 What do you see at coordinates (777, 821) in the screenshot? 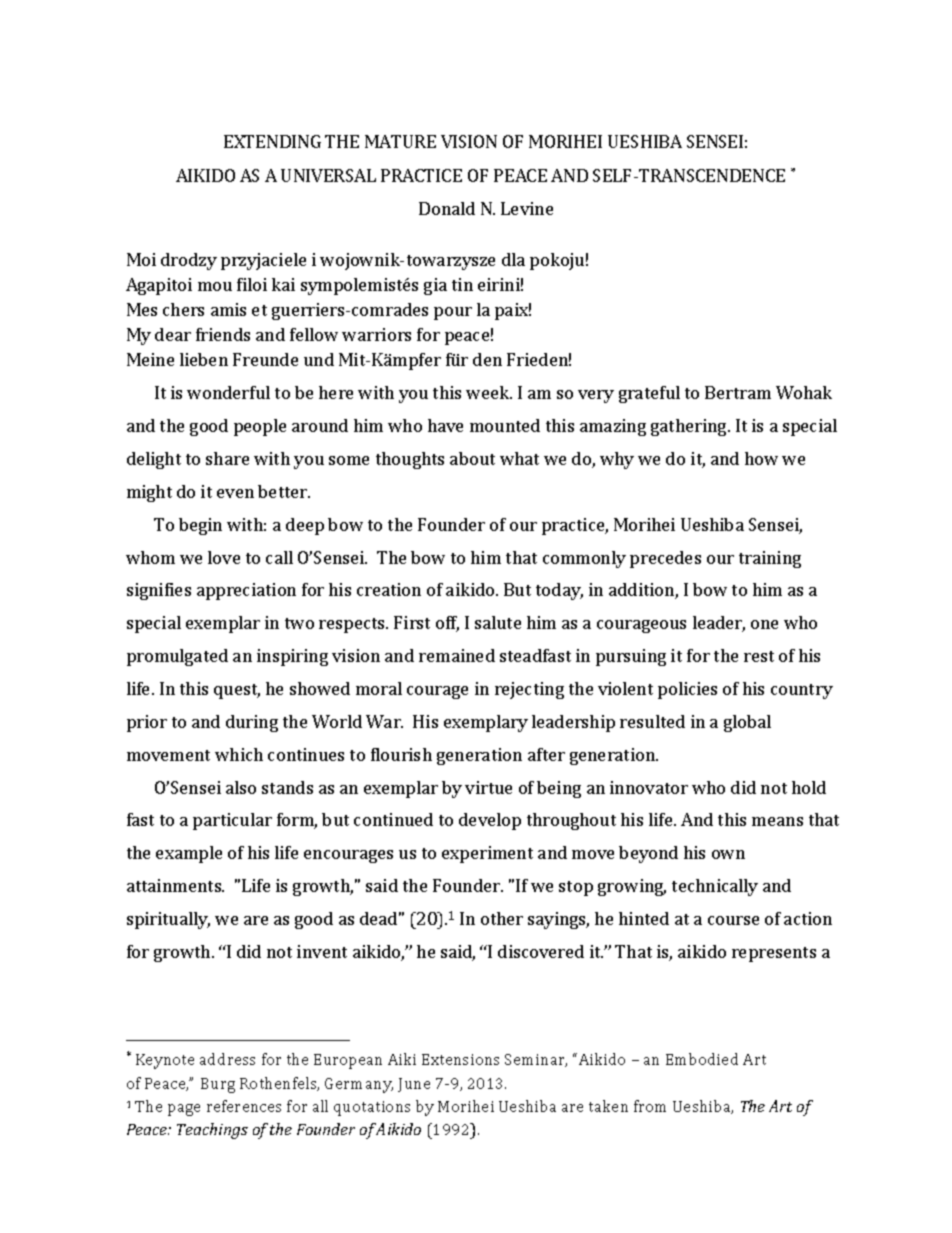
I see `means` at bounding box center [777, 821].
